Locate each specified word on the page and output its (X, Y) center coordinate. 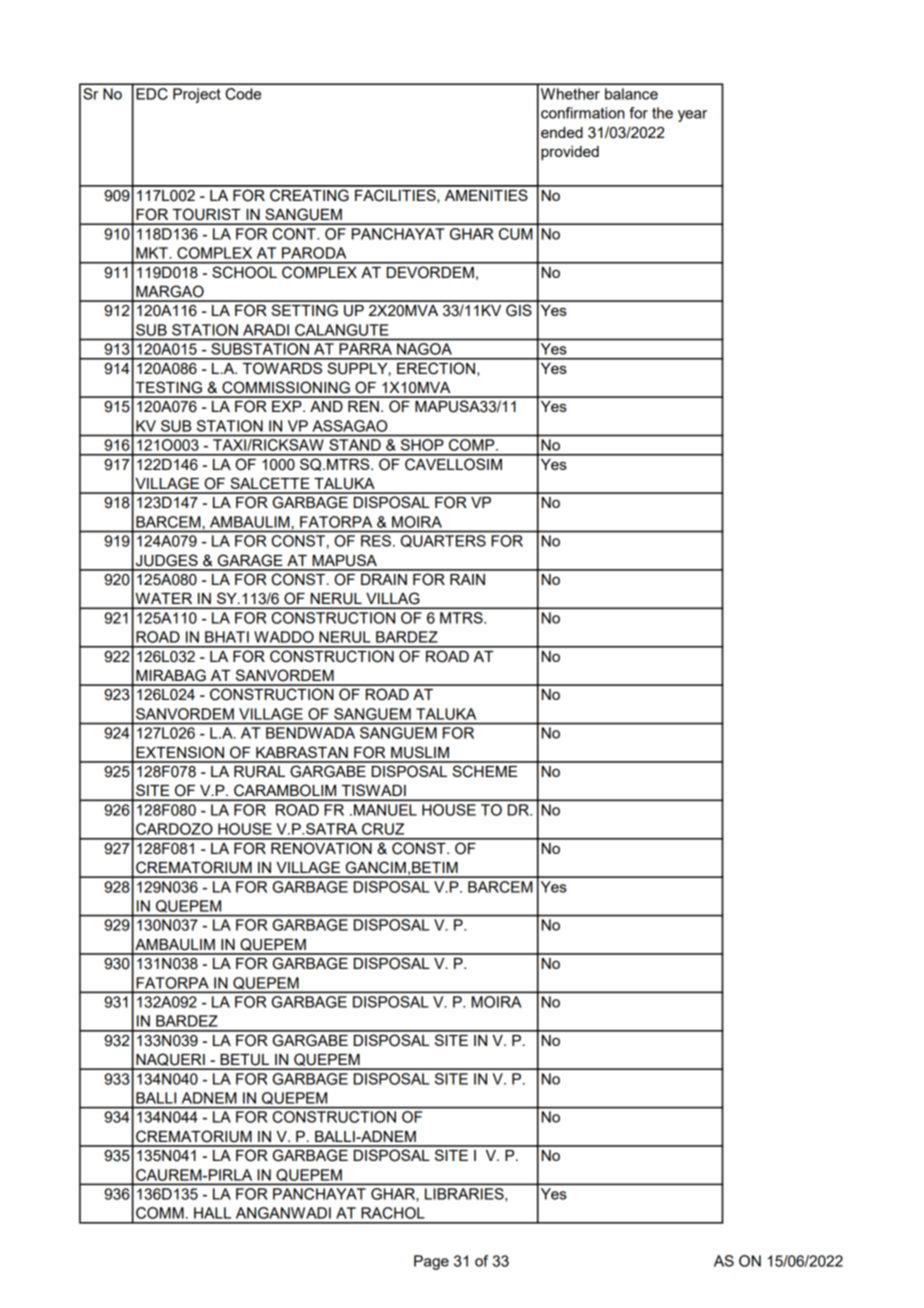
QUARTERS (443, 541)
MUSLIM (420, 752)
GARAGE (250, 560)
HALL (212, 1213)
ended (562, 132)
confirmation (583, 113)
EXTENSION (180, 752)
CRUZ (383, 829)
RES (376, 541)
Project (197, 95)
